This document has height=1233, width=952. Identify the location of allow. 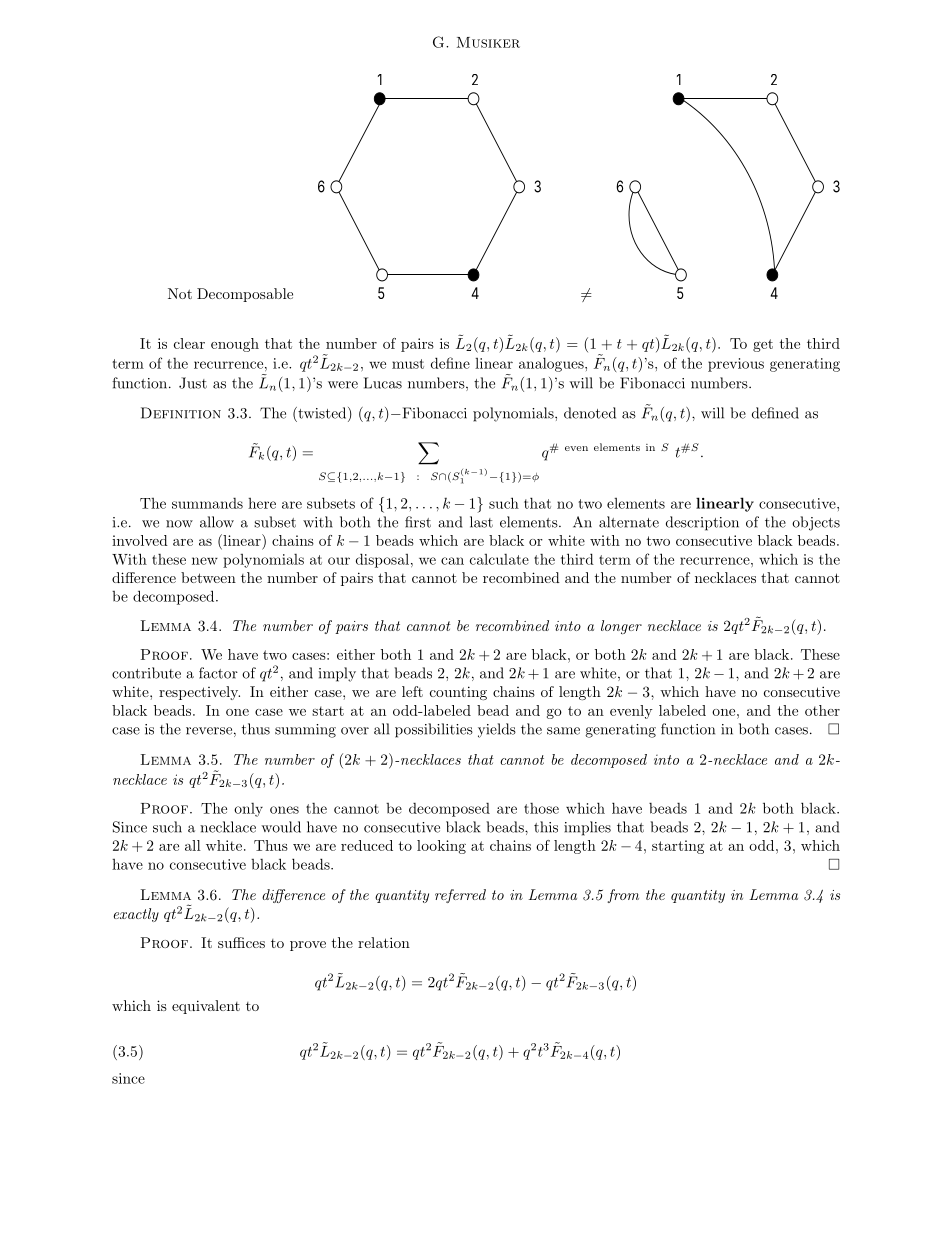
(217, 522).
